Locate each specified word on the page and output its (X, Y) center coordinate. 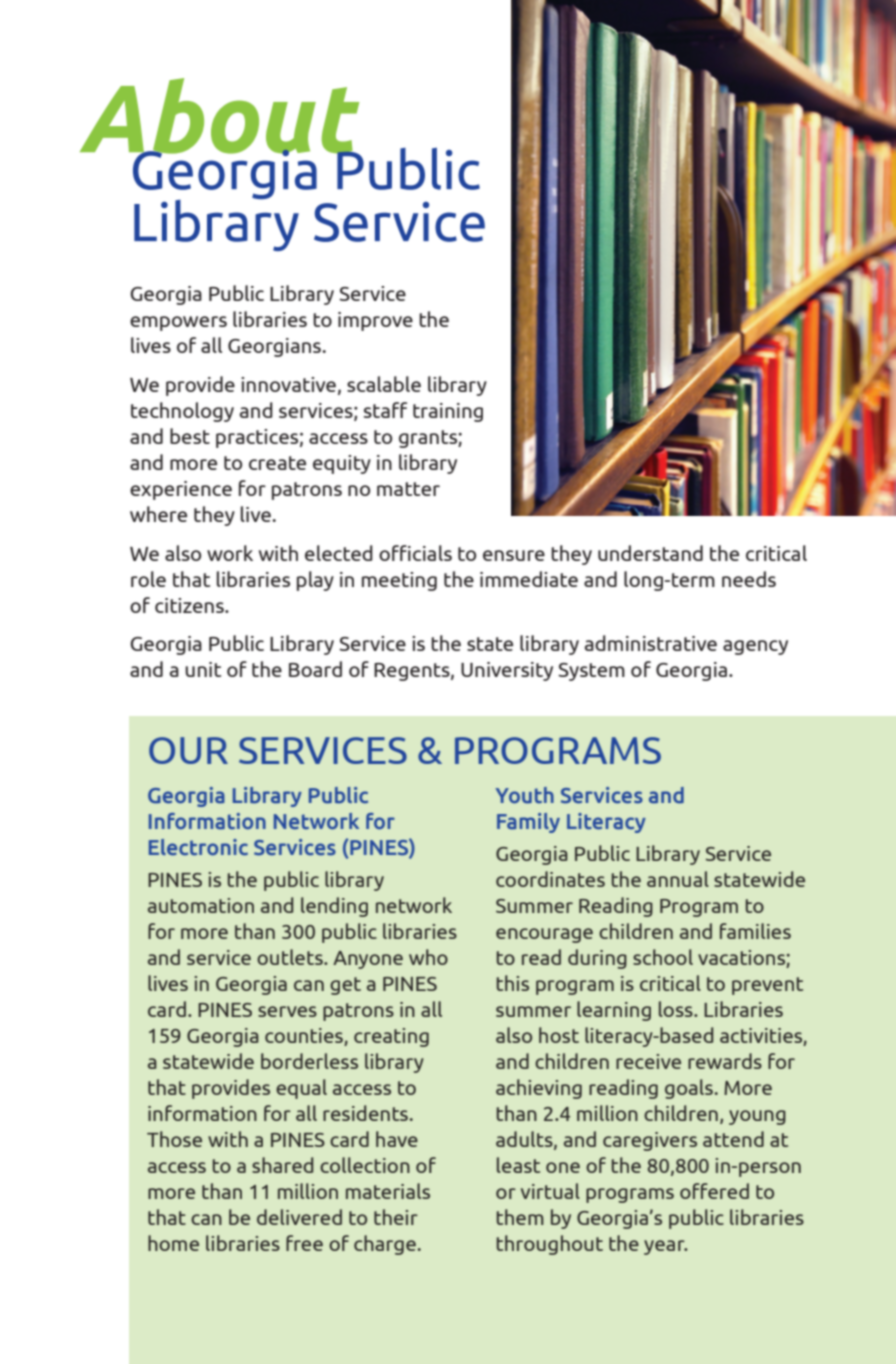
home (173, 1243)
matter (408, 489)
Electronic (198, 847)
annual (678, 879)
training (448, 412)
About (220, 117)
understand (650, 553)
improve (375, 321)
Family (528, 823)
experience (181, 490)
